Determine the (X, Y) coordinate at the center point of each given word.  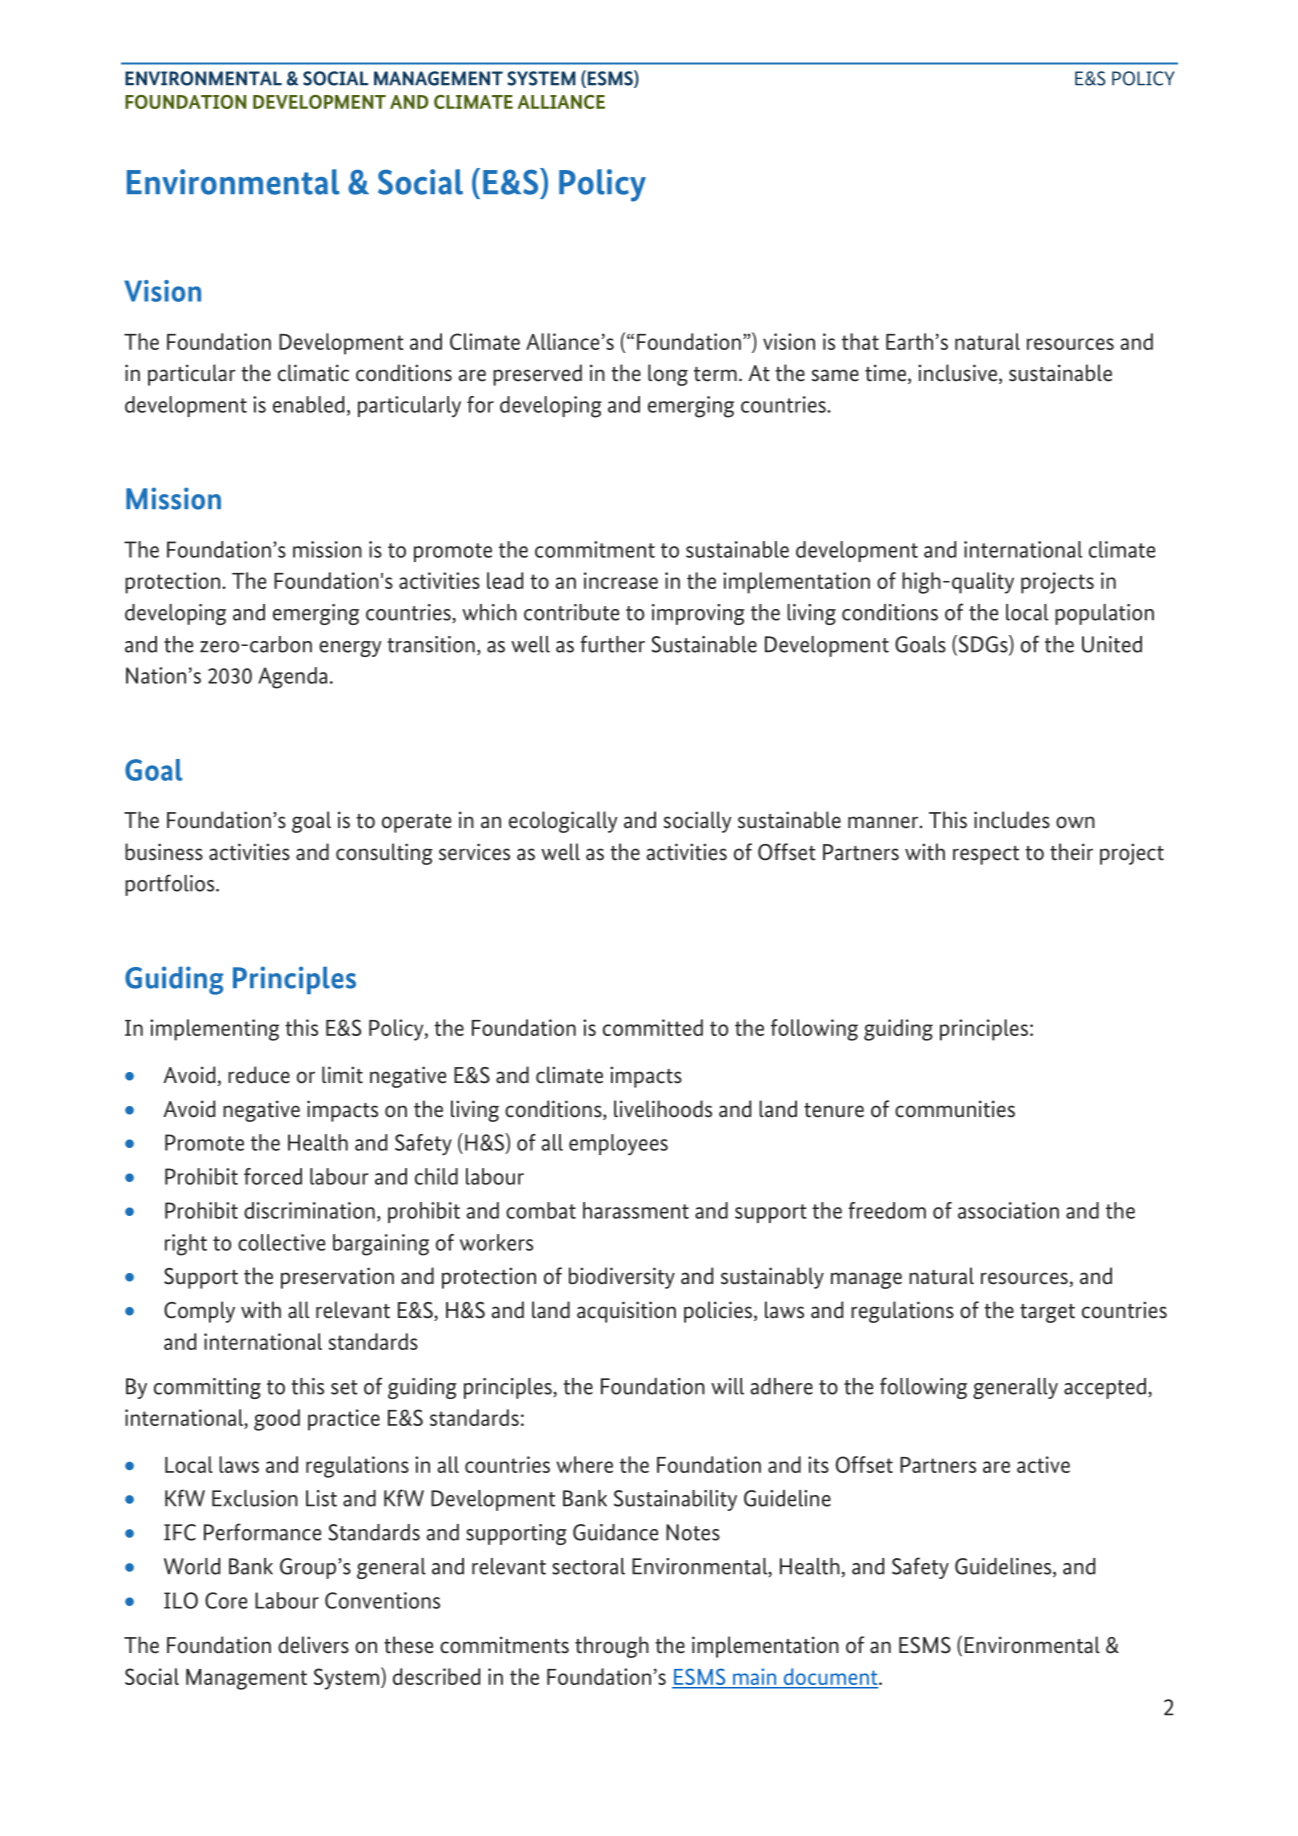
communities (955, 1109)
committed (653, 1027)
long (668, 375)
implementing (214, 1030)
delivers (313, 1645)
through (612, 1647)
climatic (313, 373)
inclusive (959, 374)
